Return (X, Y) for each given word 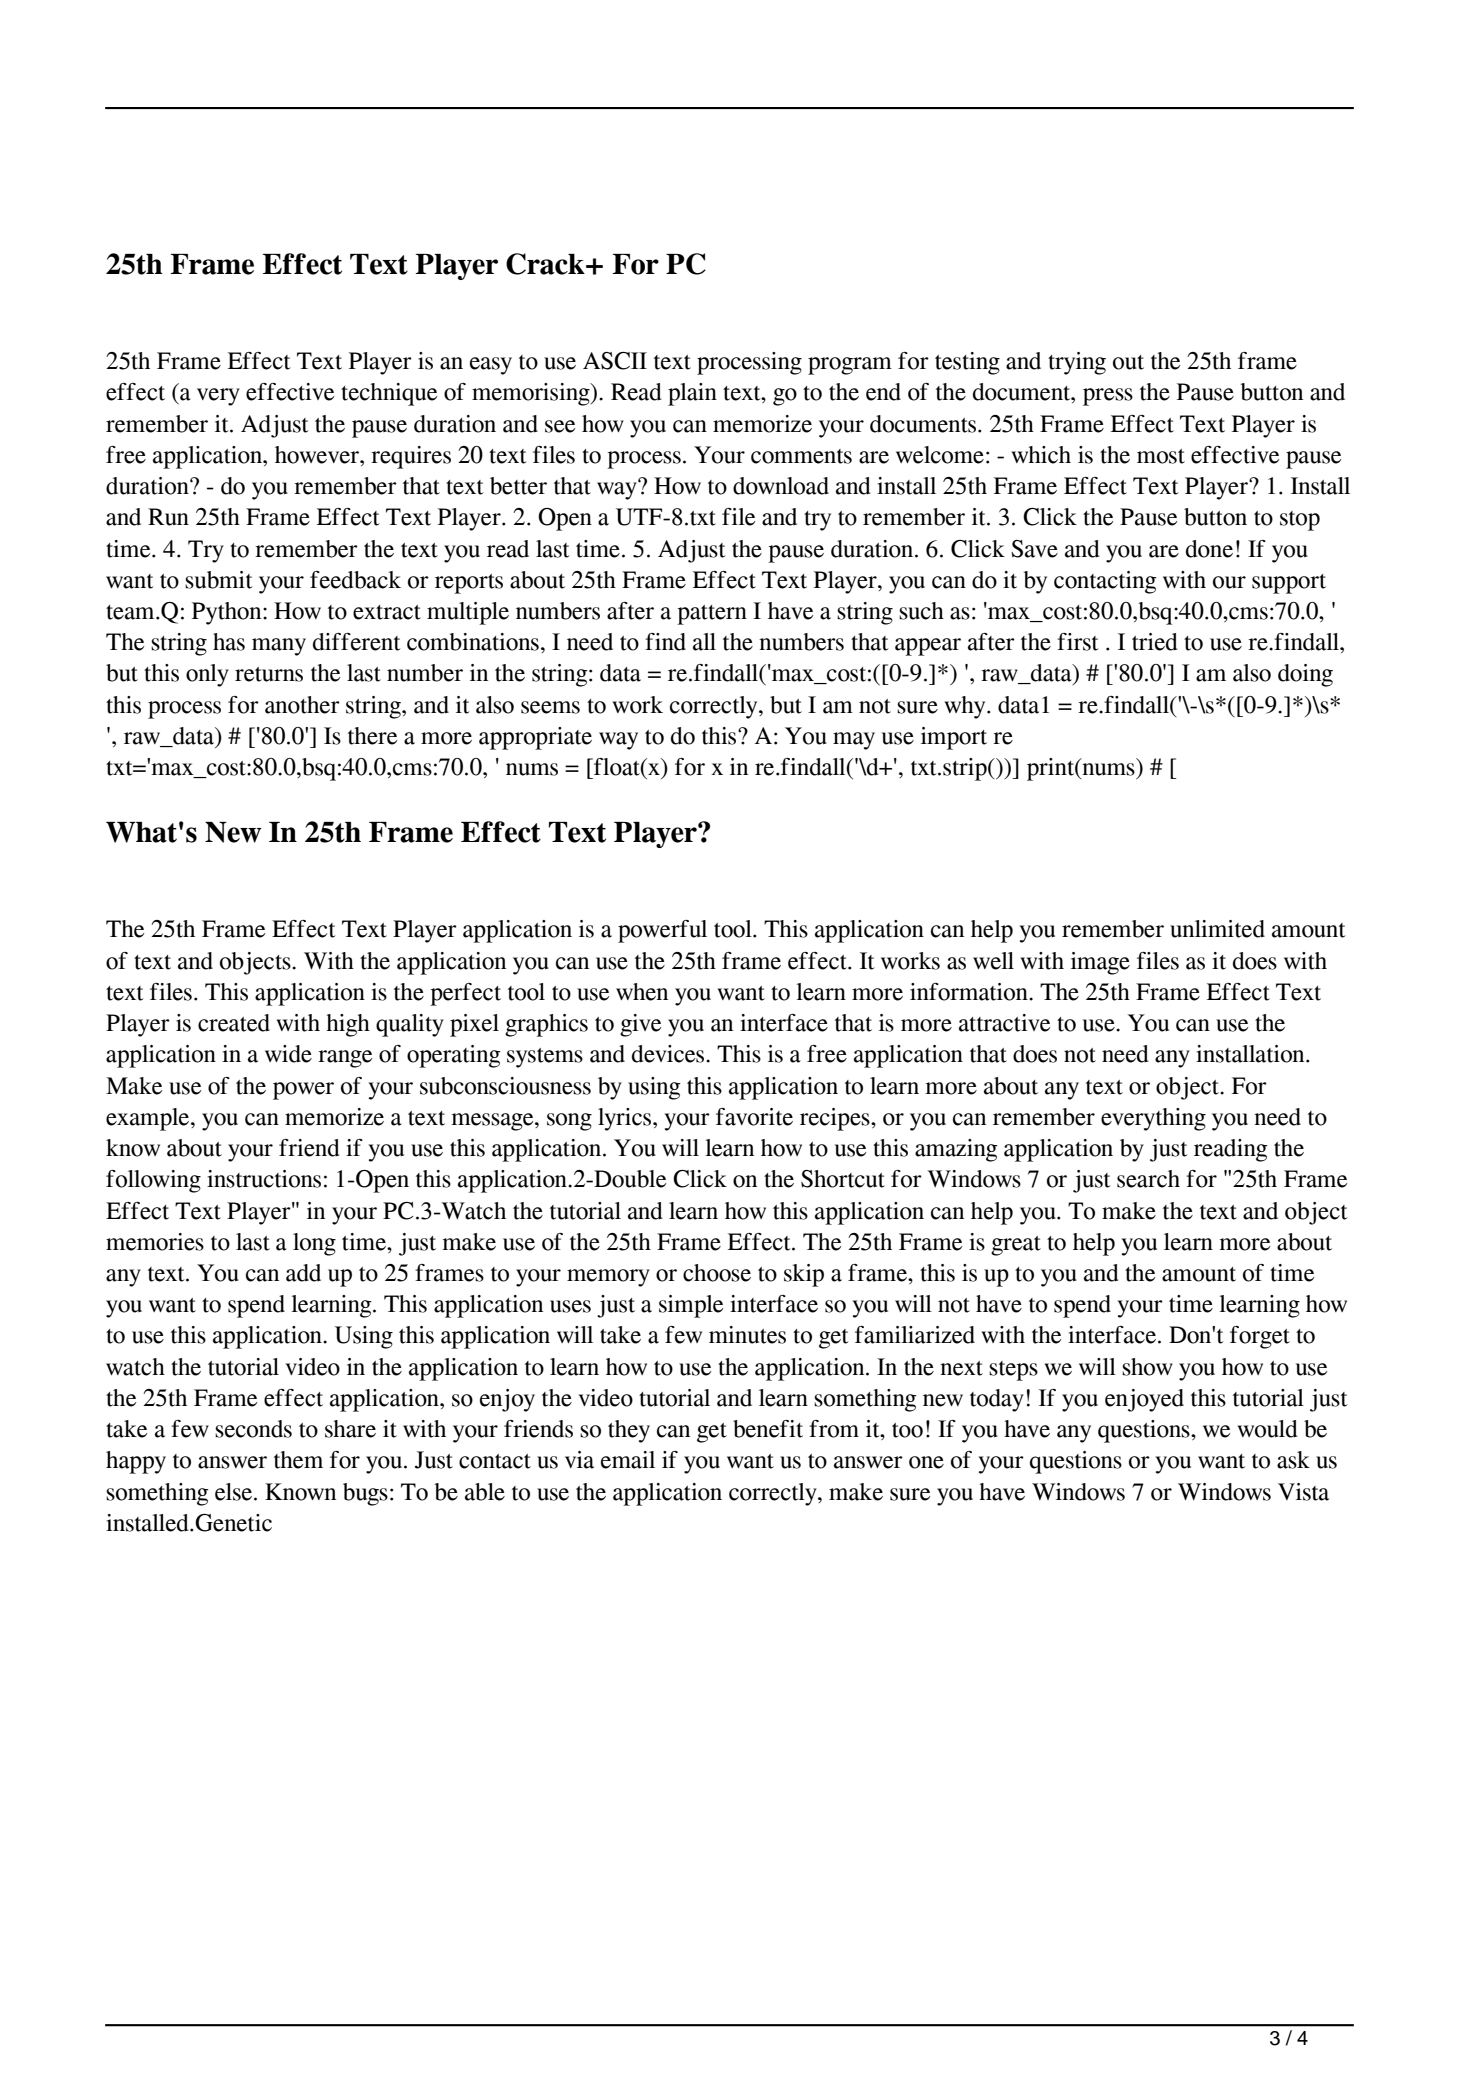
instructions (264, 1179)
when (642, 992)
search (1148, 1179)
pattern (712, 615)
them (298, 1460)
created (234, 1023)
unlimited (1217, 929)
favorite (754, 1117)
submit (218, 580)
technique (389, 394)
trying (1077, 363)
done (1209, 549)
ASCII (615, 361)
